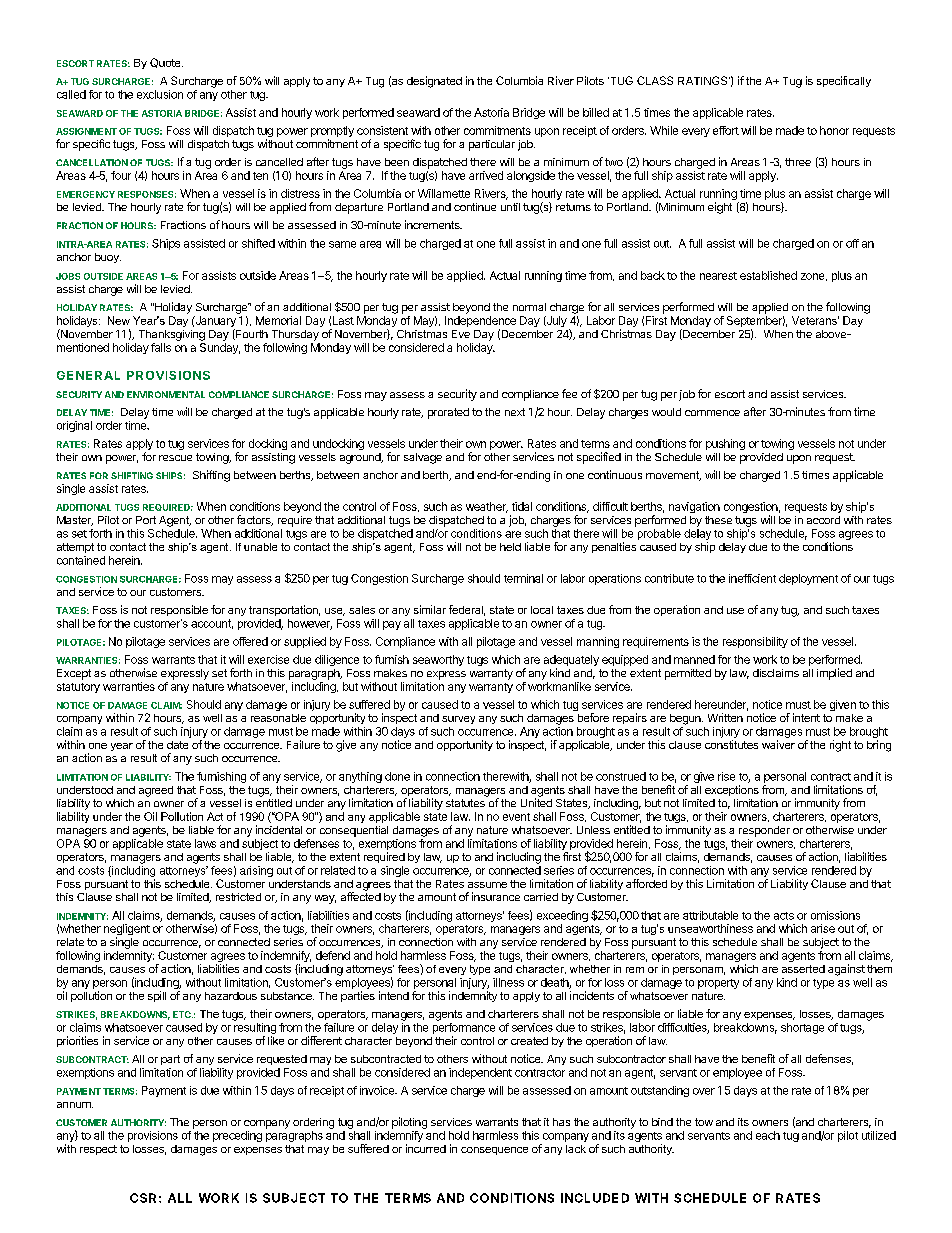 This page has height=1233, width=952. I want to click on assume, so click(487, 885).
